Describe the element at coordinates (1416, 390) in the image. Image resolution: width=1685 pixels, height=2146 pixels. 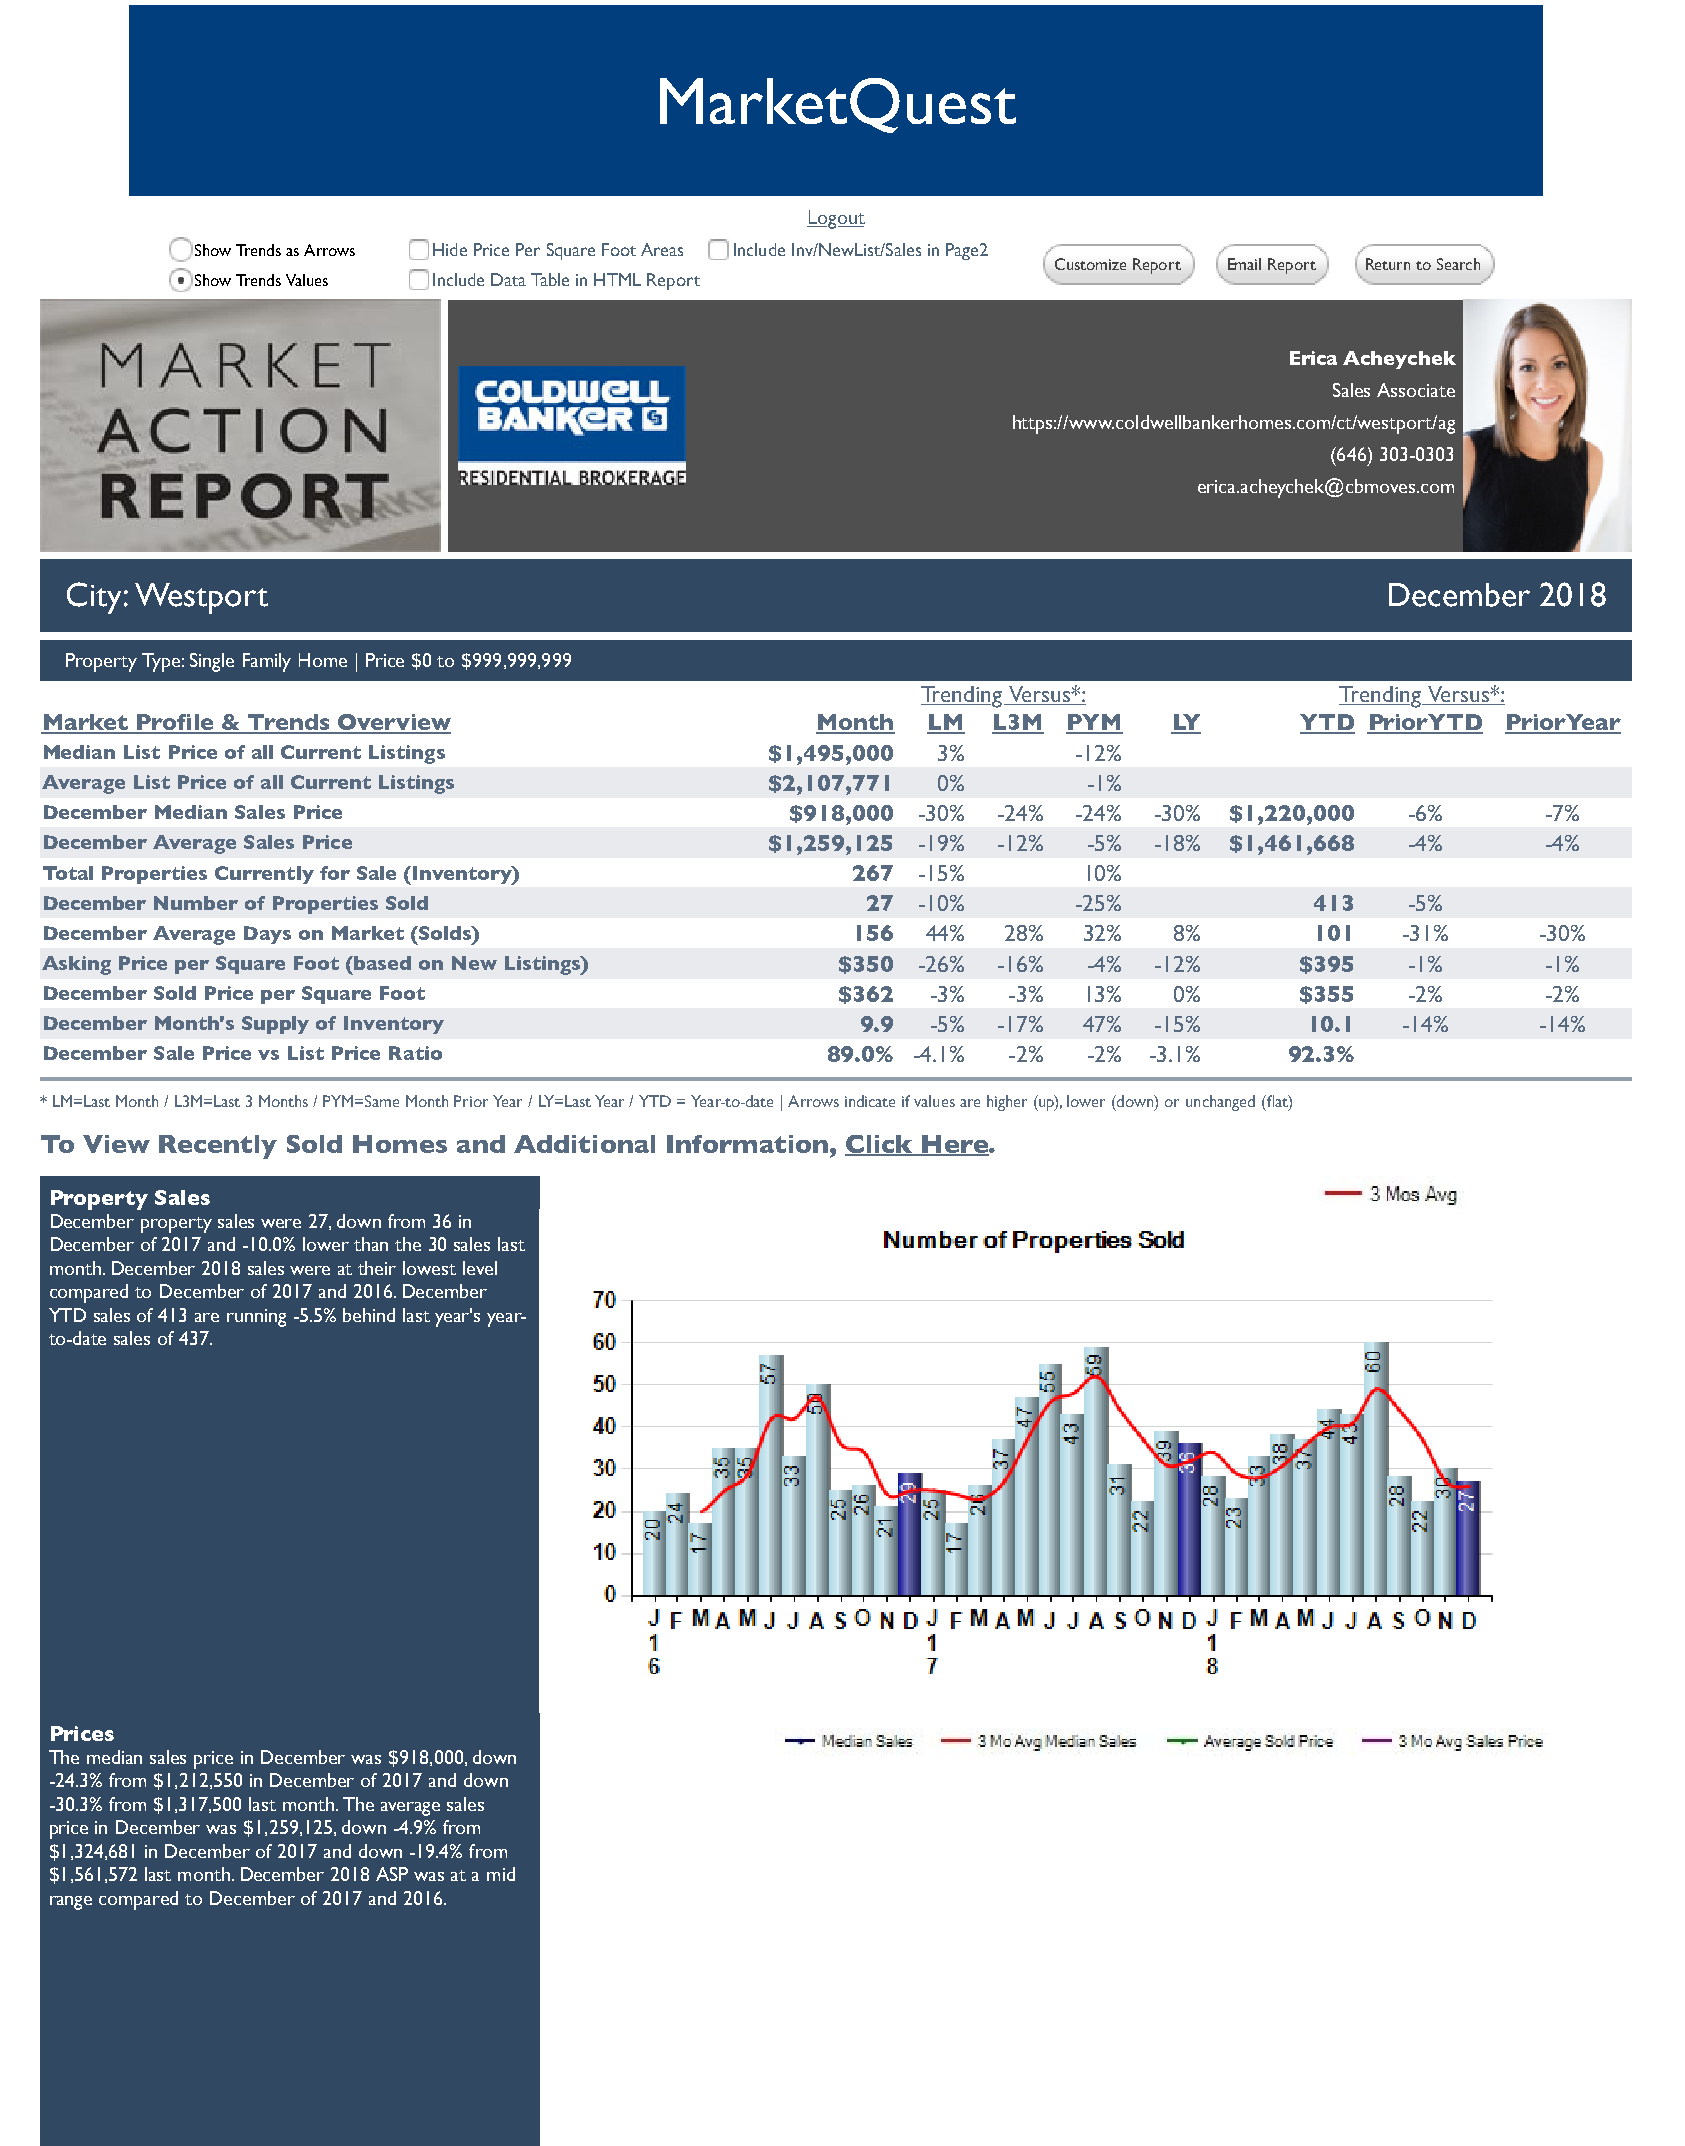
I see `Associate` at that location.
